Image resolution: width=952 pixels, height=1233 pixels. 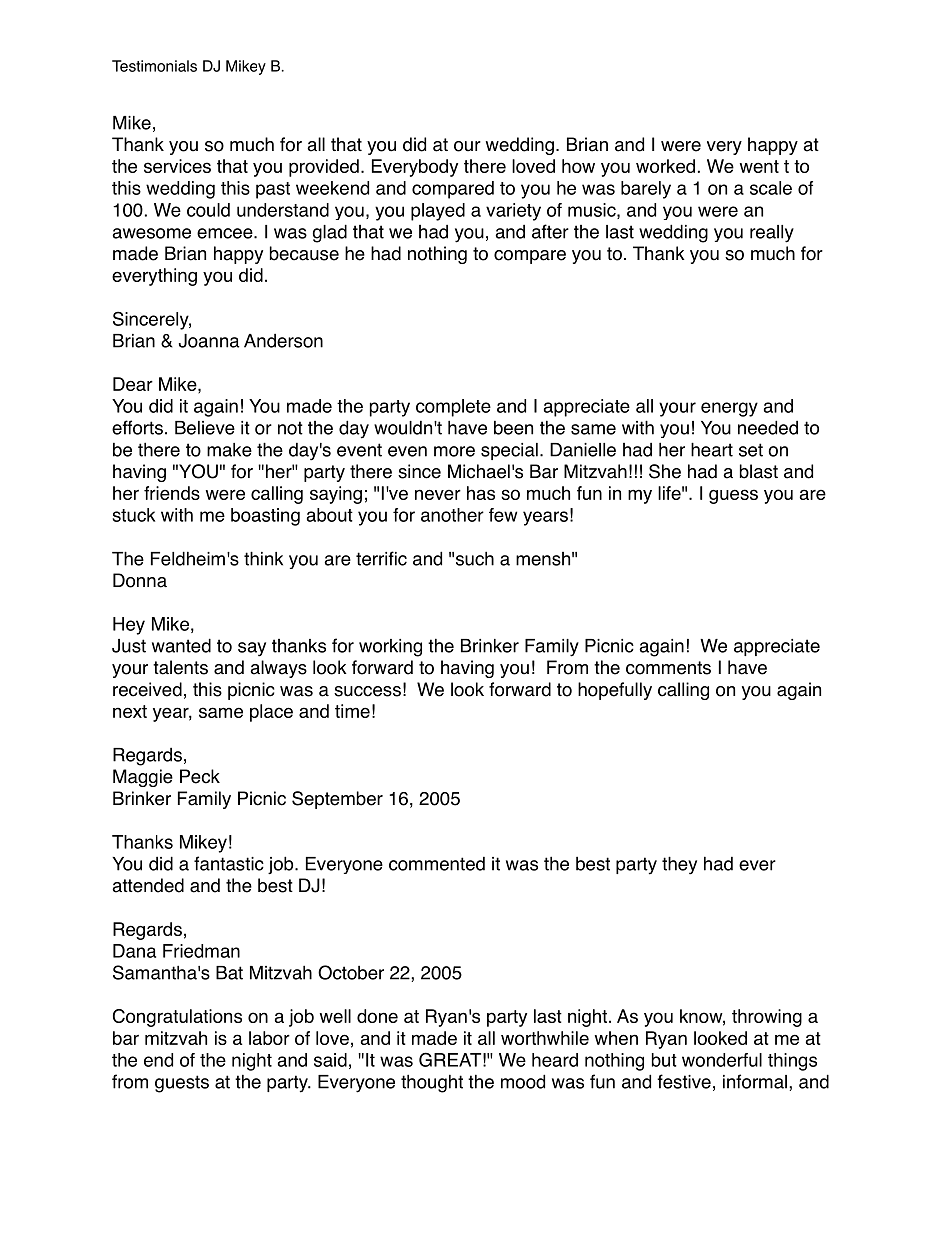 I want to click on comments, so click(x=668, y=668).
